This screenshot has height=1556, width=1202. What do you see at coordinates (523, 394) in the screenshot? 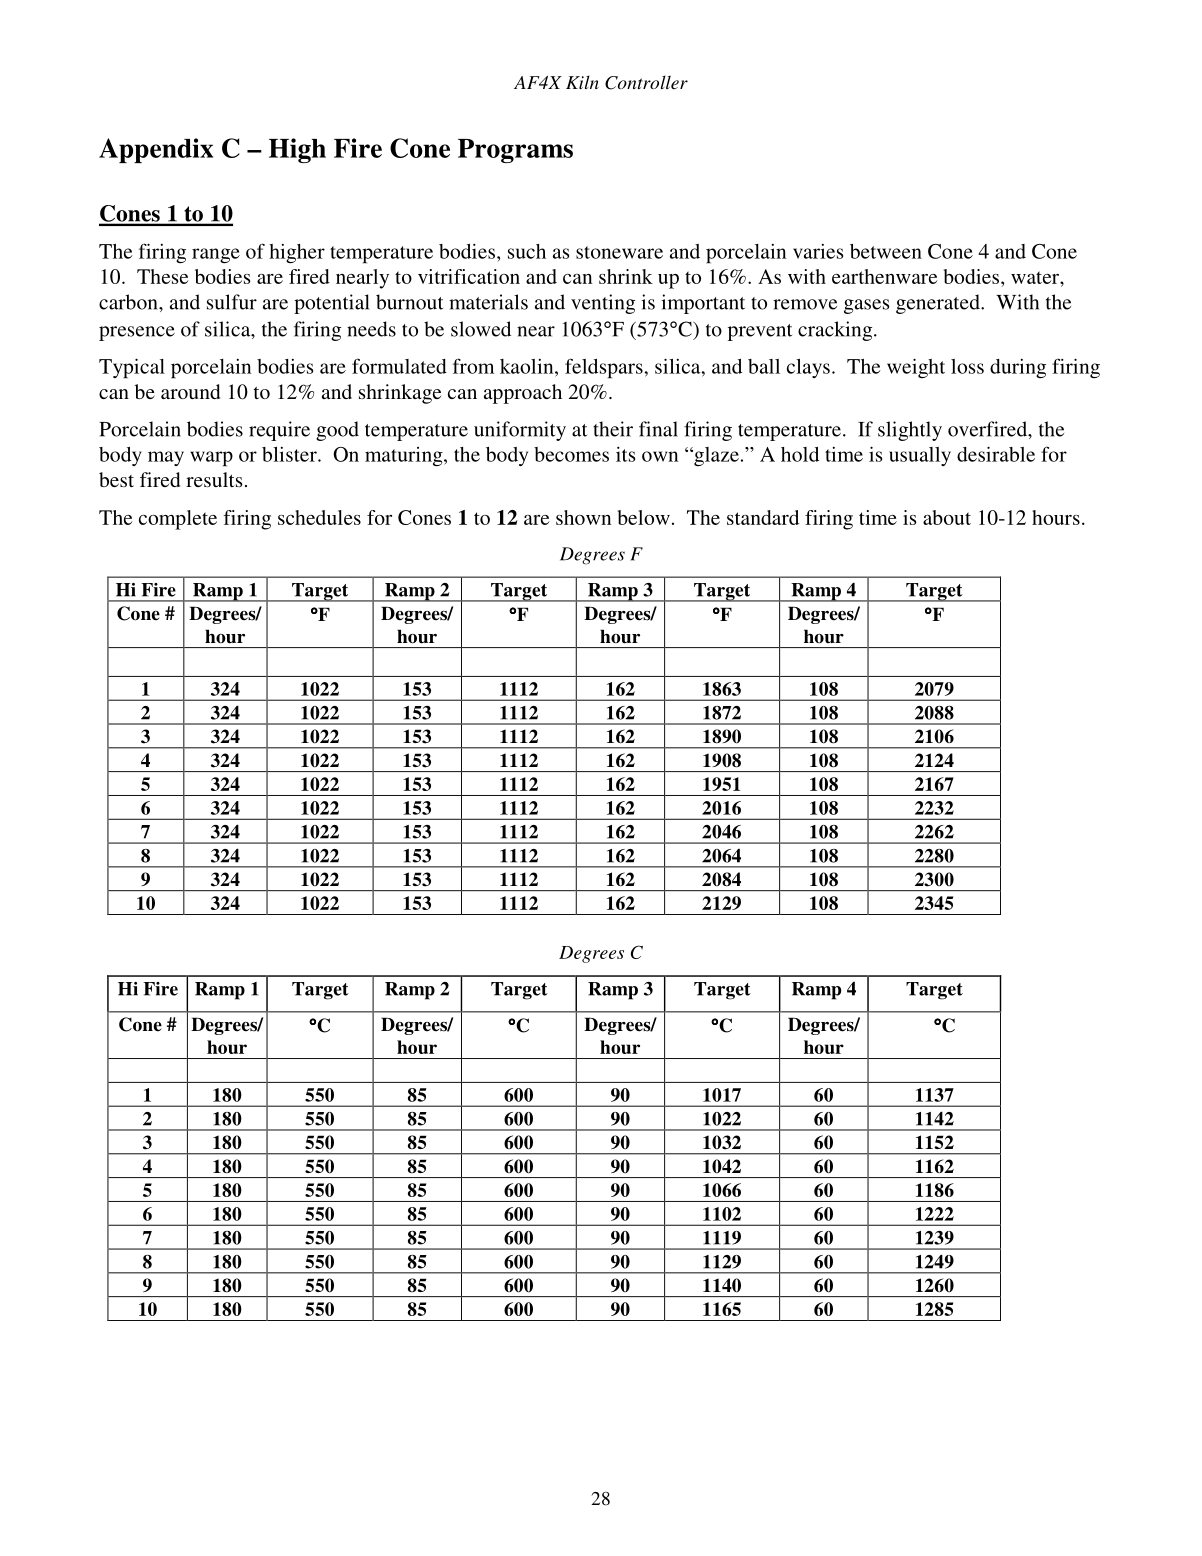
I see `approach` at bounding box center [523, 394].
